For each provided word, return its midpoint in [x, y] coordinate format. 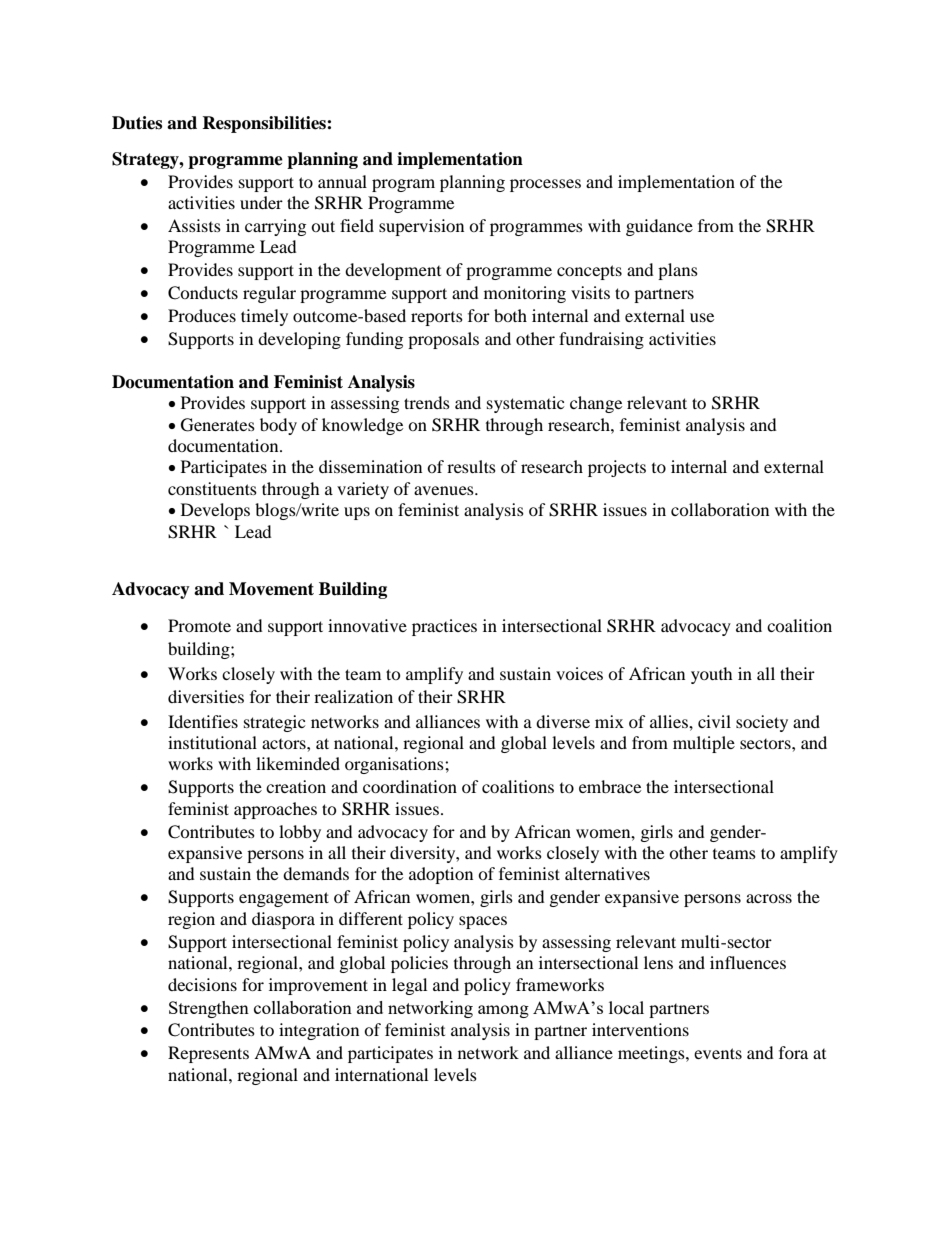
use [702, 317]
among [503, 1011]
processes [545, 185]
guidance [659, 227]
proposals [443, 340]
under [261, 202]
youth [712, 675]
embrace [610, 786]
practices [444, 627]
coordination [410, 786]
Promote [199, 625]
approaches [275, 810]
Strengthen [209, 1009]
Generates [218, 425]
